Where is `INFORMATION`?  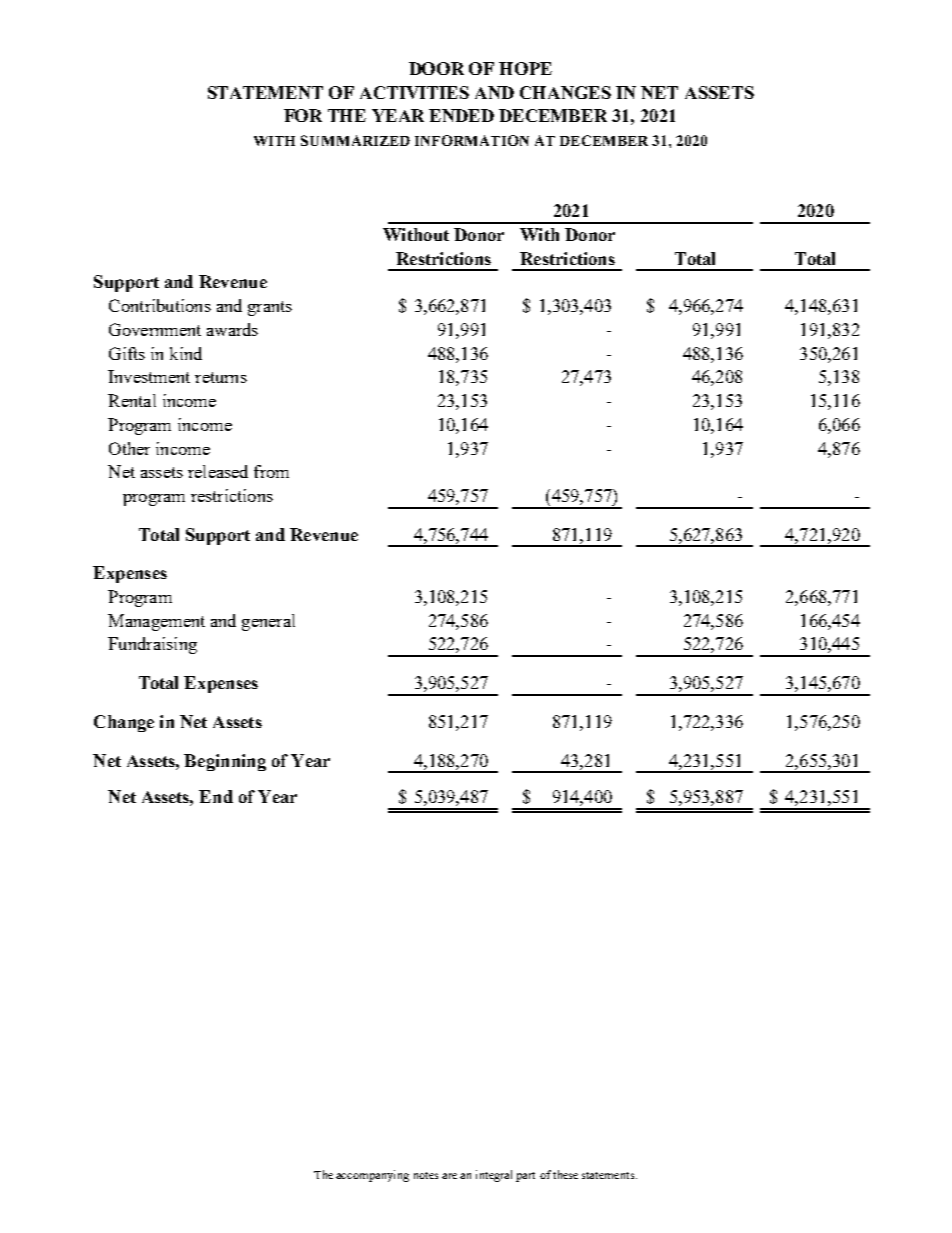
INFORMATION is located at coordinates (472, 140).
